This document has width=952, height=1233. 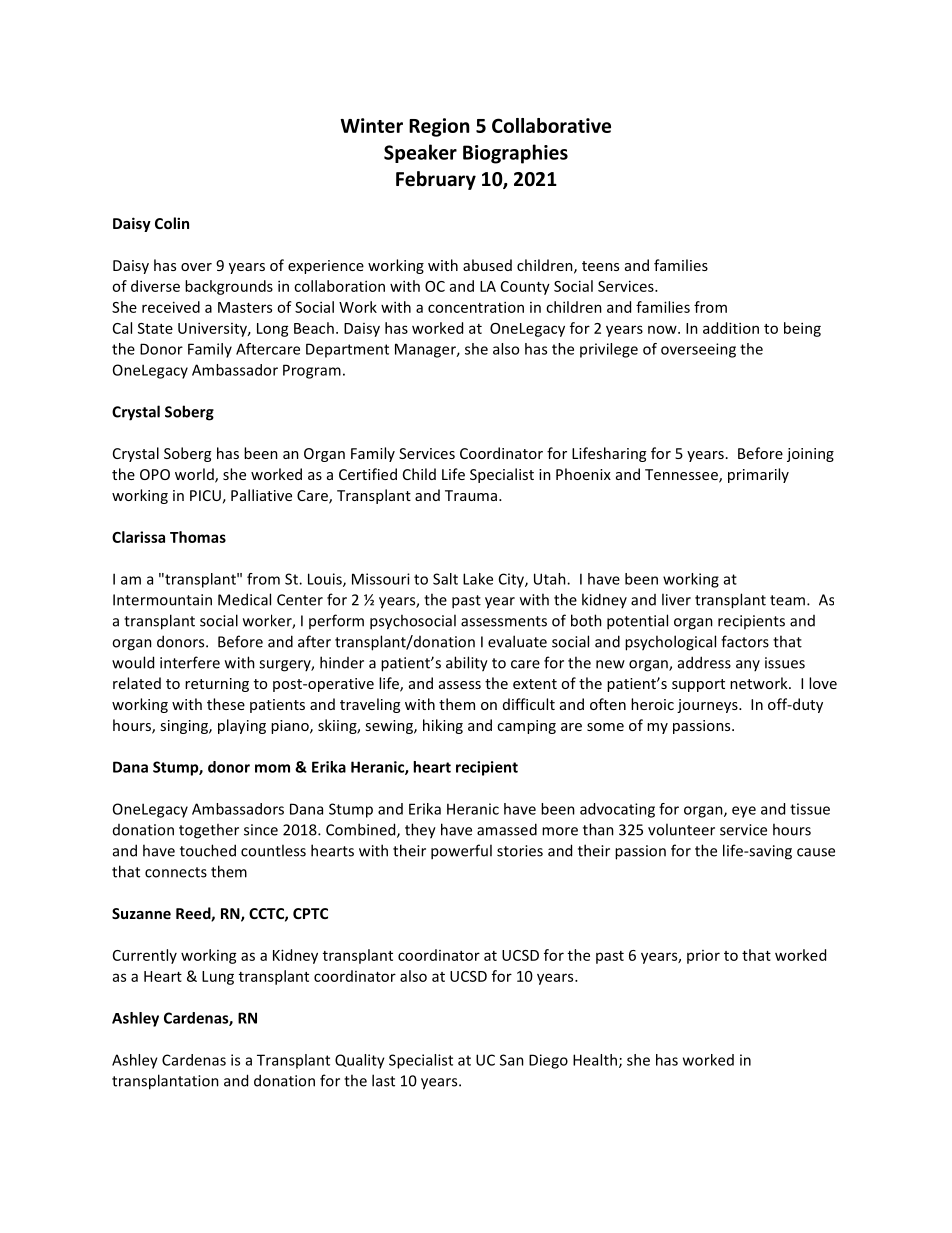 What do you see at coordinates (476, 307) in the document?
I see `concentration` at bounding box center [476, 307].
